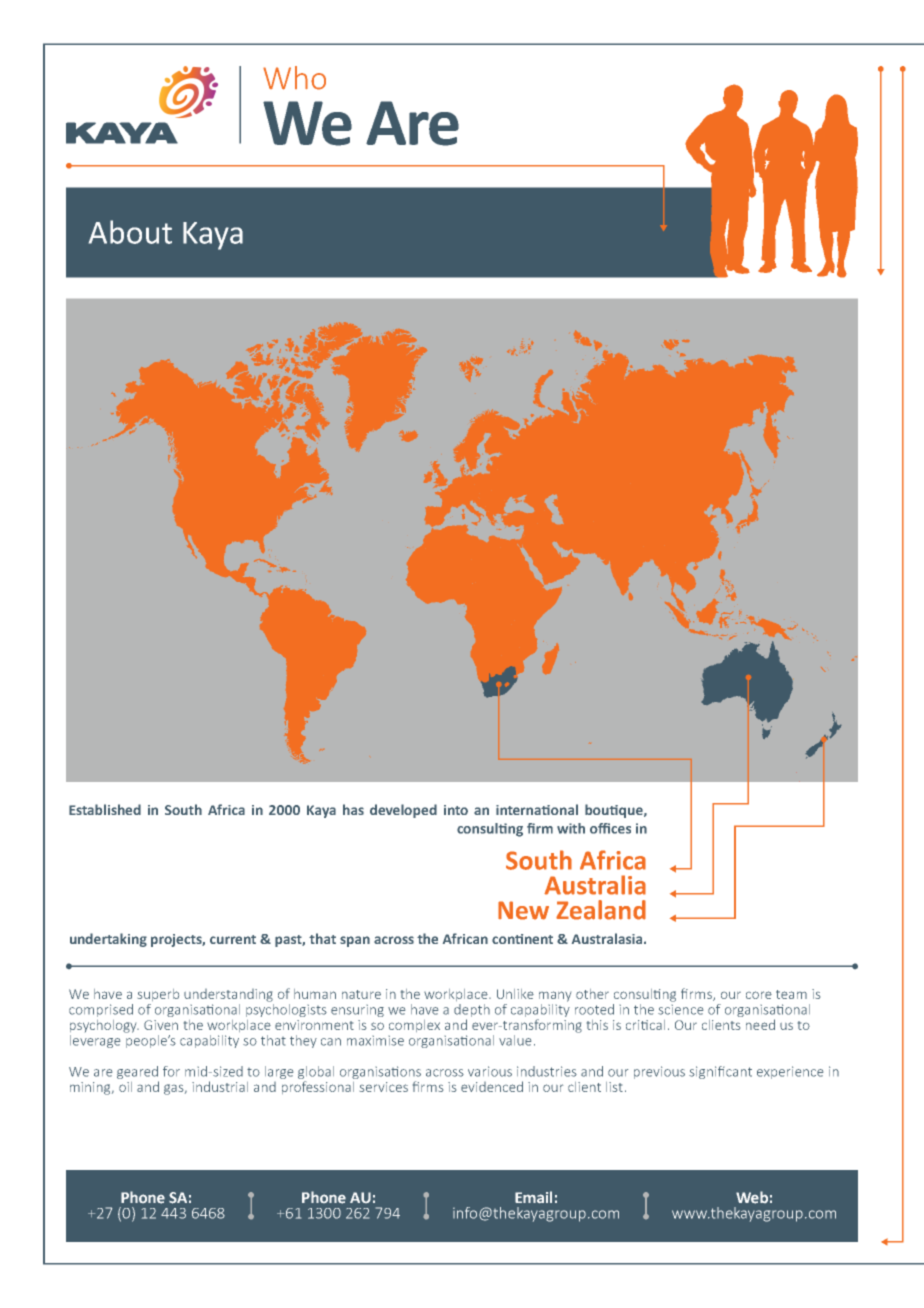  I want to click on New, so click(523, 910).
